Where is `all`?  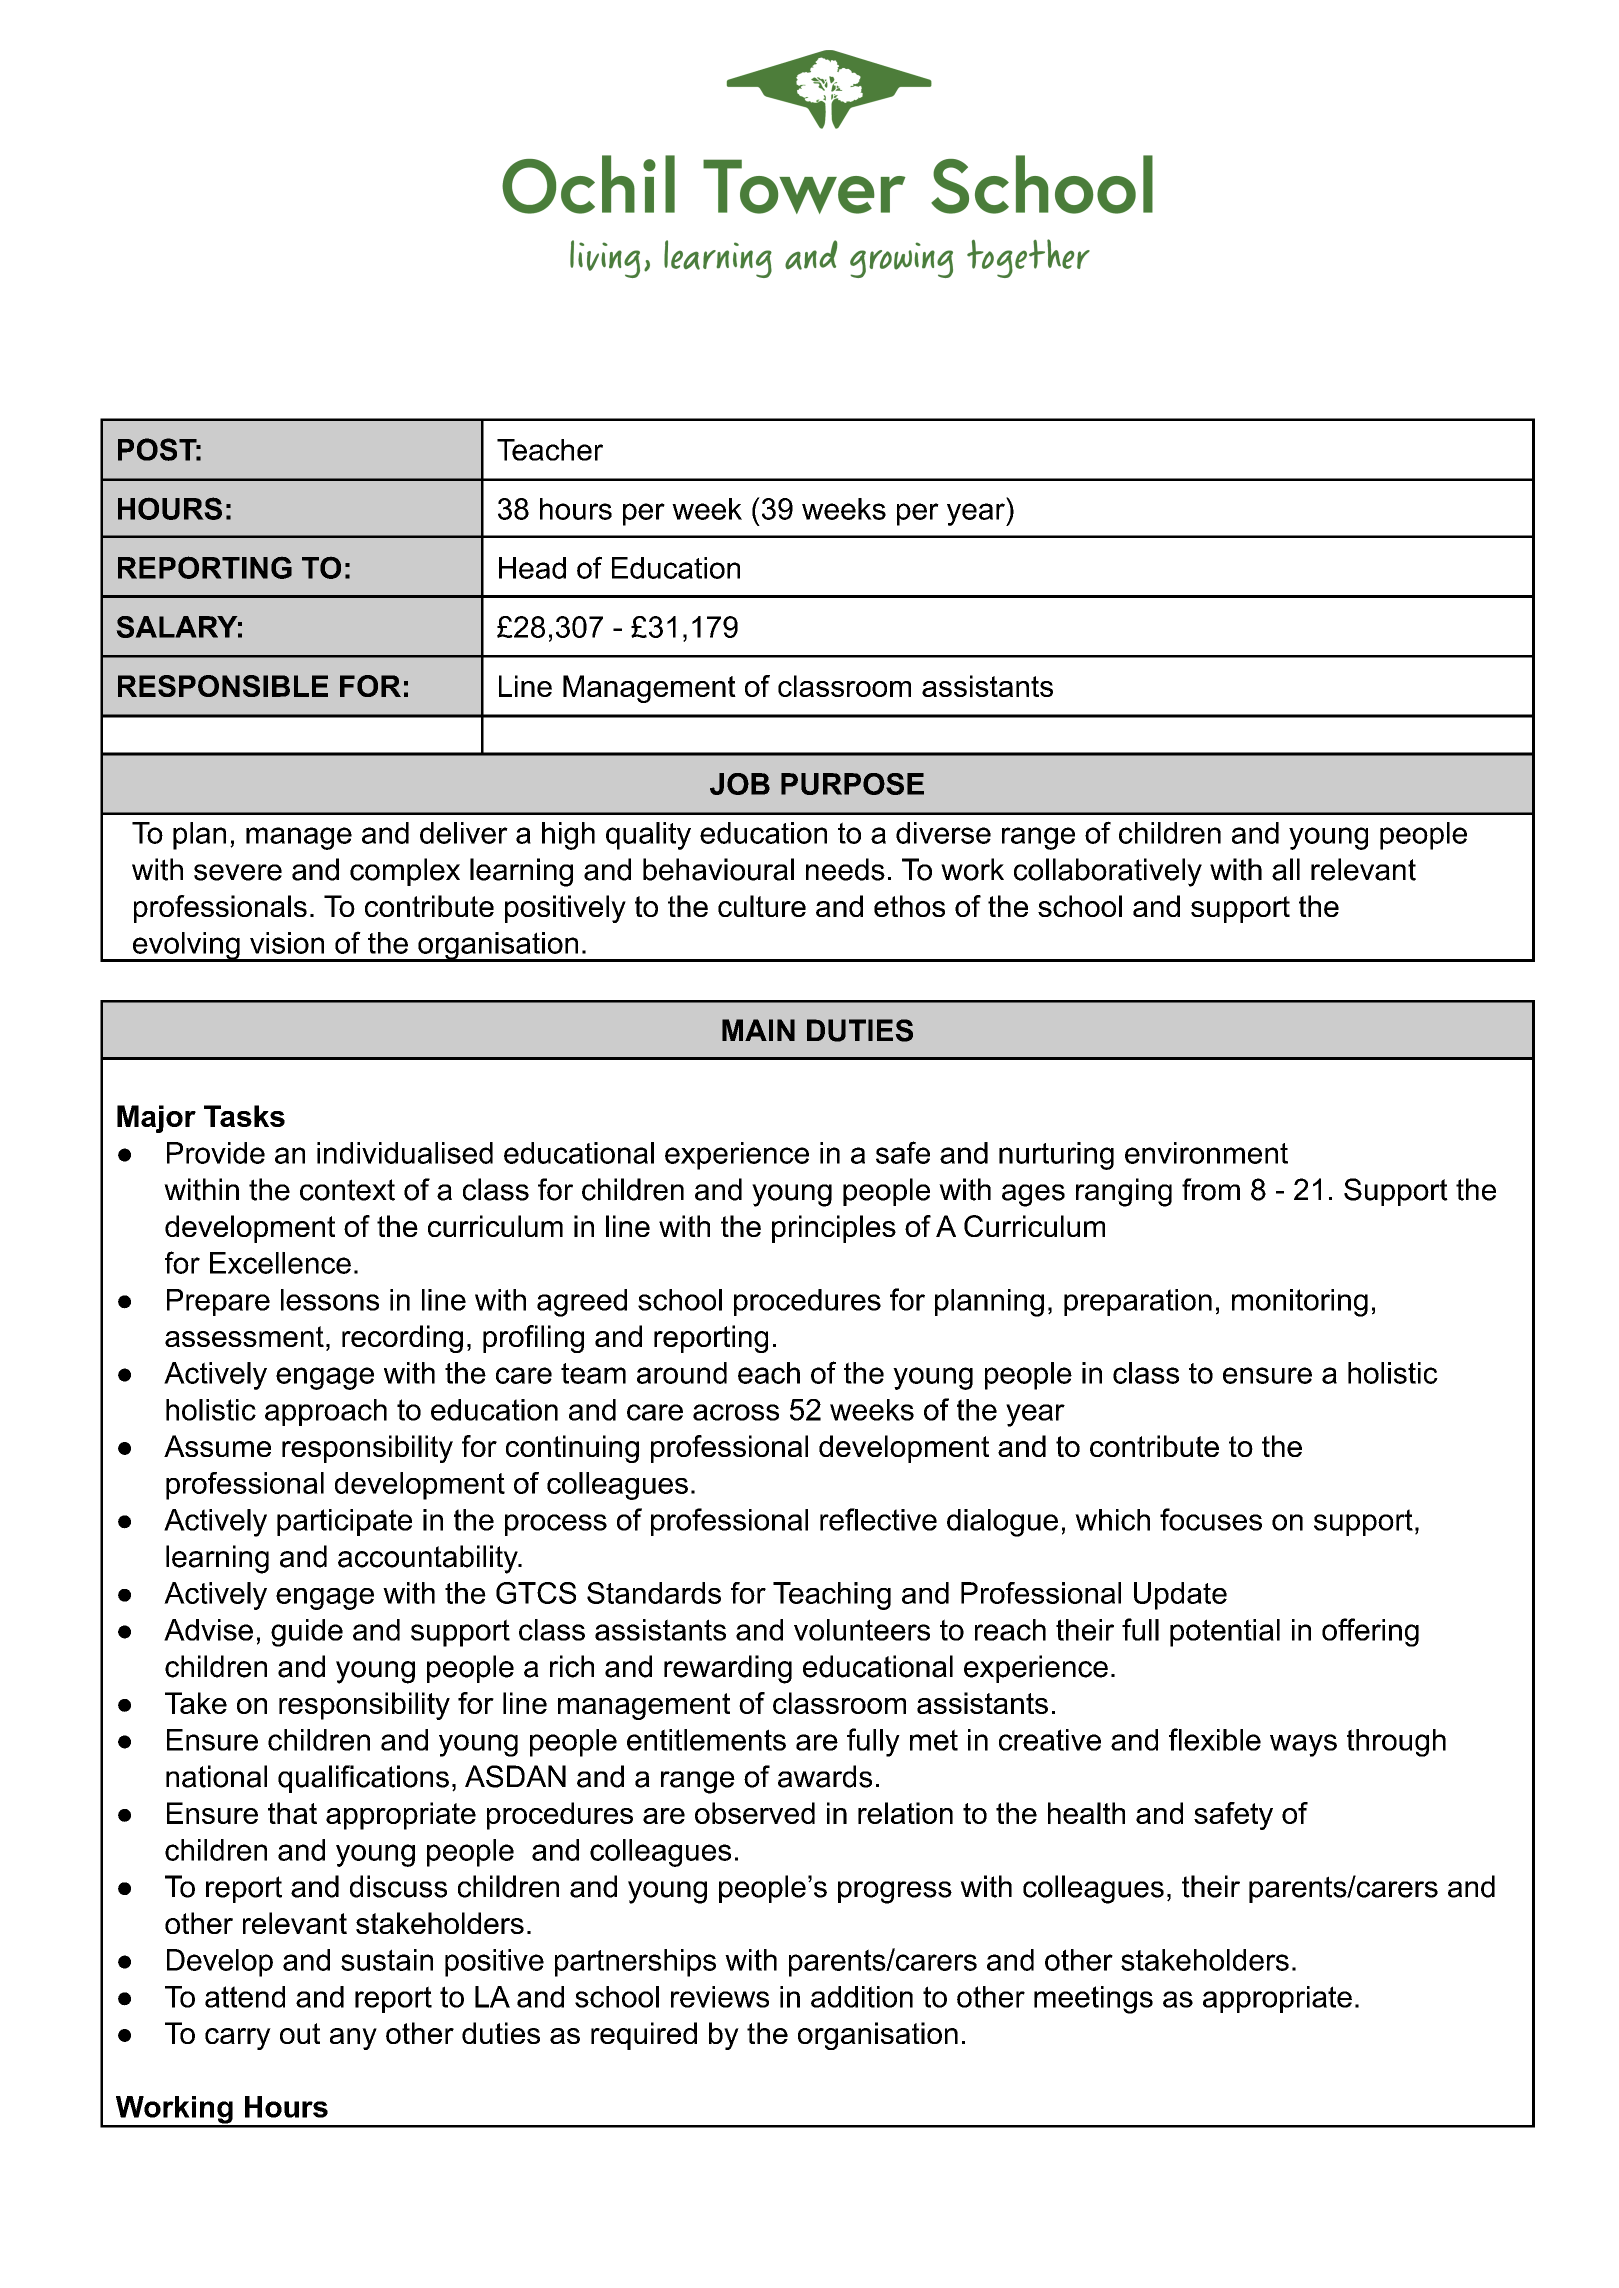 all is located at coordinates (1286, 869).
